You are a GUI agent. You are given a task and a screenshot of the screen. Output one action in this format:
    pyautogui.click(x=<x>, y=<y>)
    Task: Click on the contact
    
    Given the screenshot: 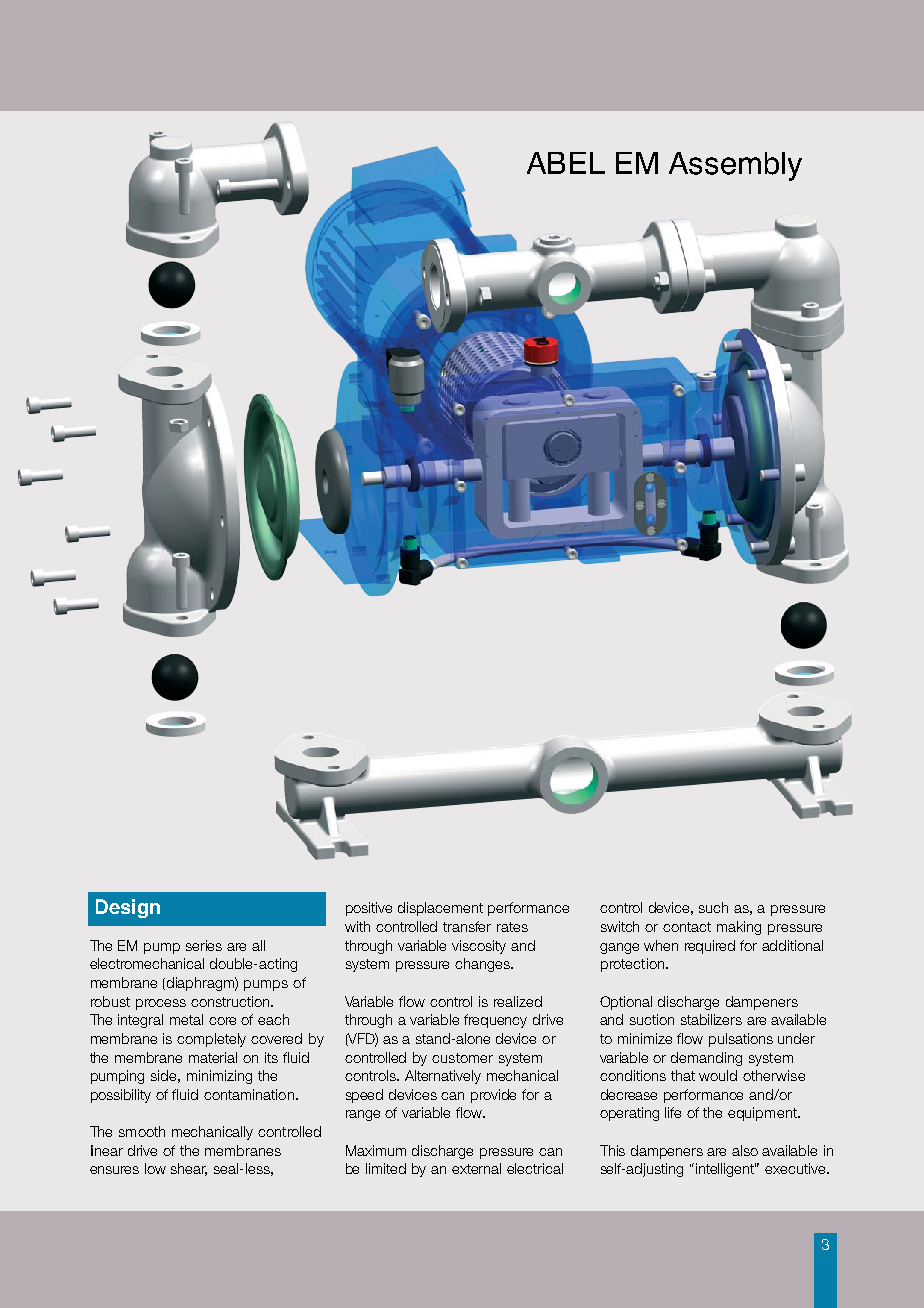 What is the action you would take?
    pyautogui.click(x=687, y=927)
